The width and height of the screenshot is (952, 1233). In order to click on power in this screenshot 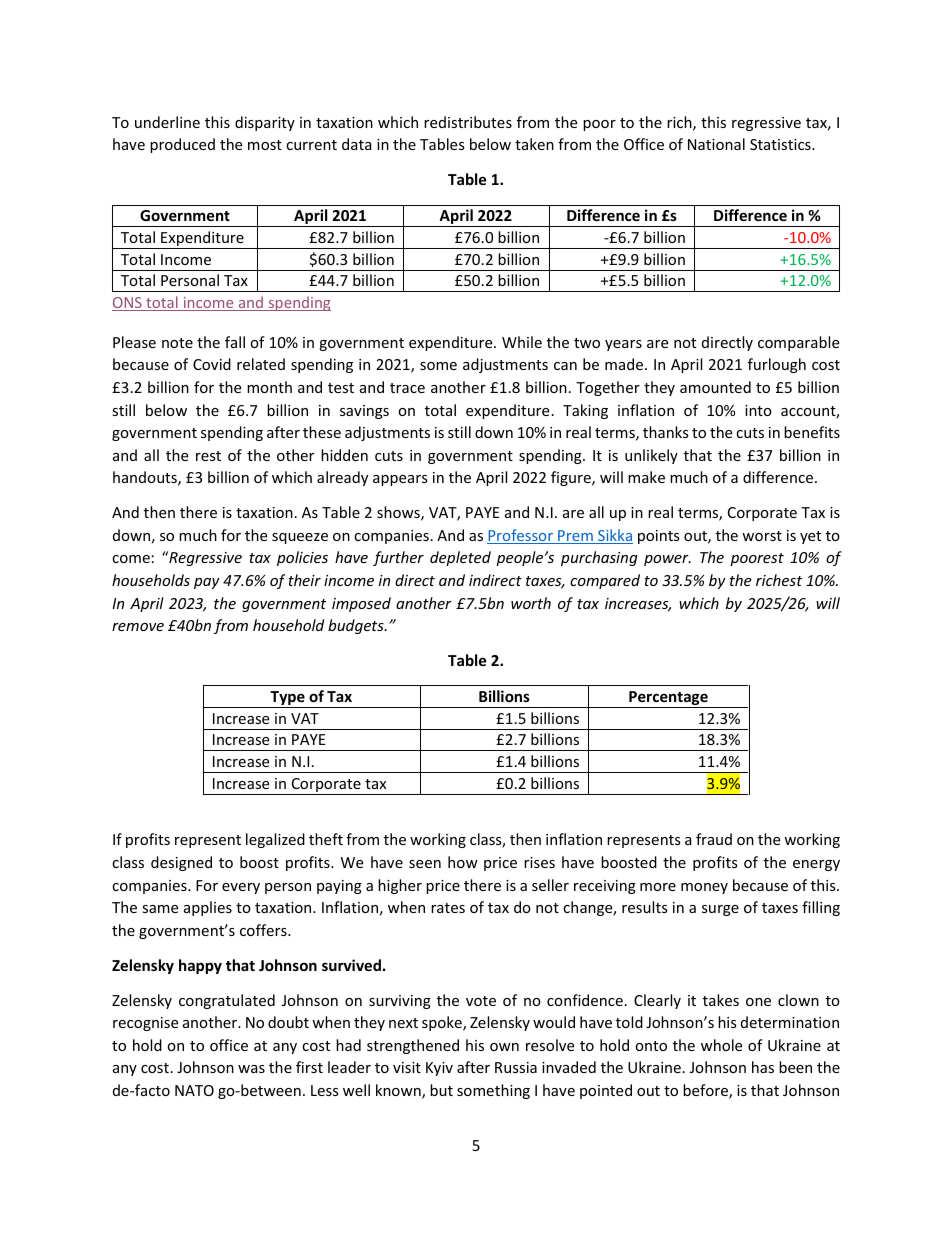, I will do `click(667, 560)`.
